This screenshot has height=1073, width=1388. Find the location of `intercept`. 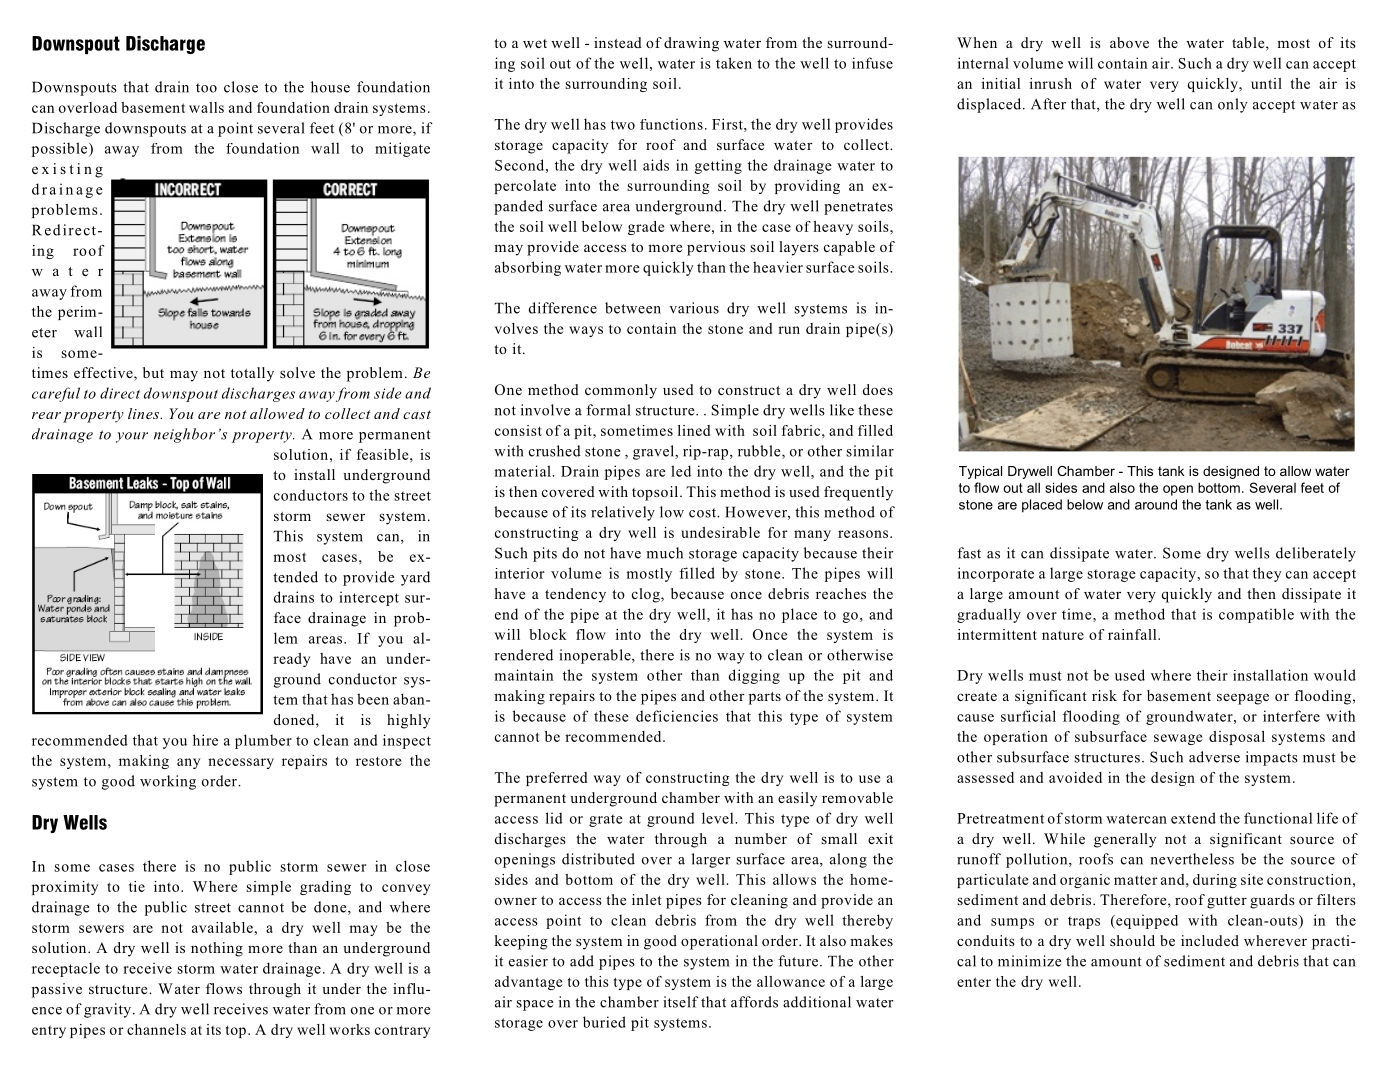

intercept is located at coordinates (369, 598).
